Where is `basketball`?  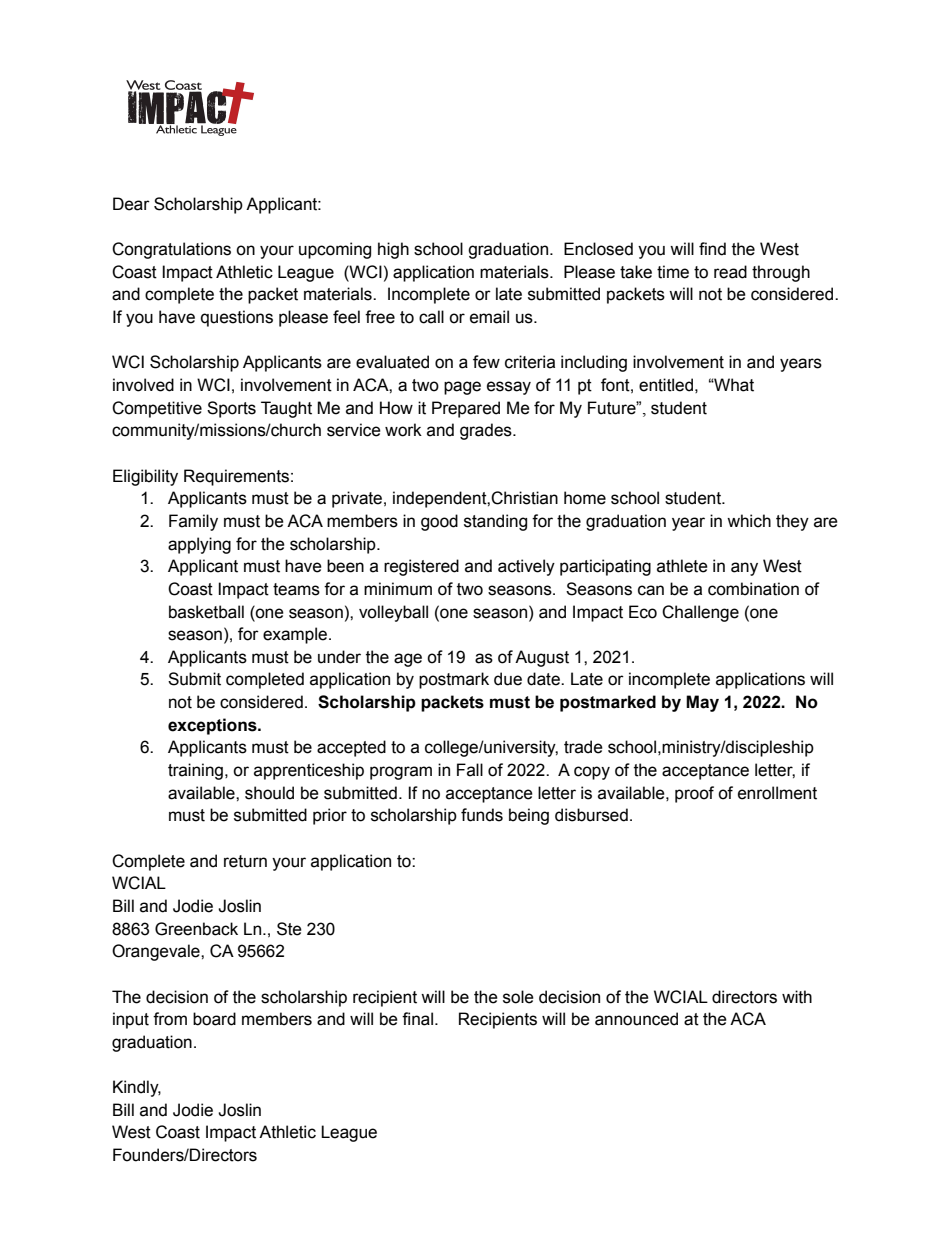 basketball is located at coordinates (206, 612).
